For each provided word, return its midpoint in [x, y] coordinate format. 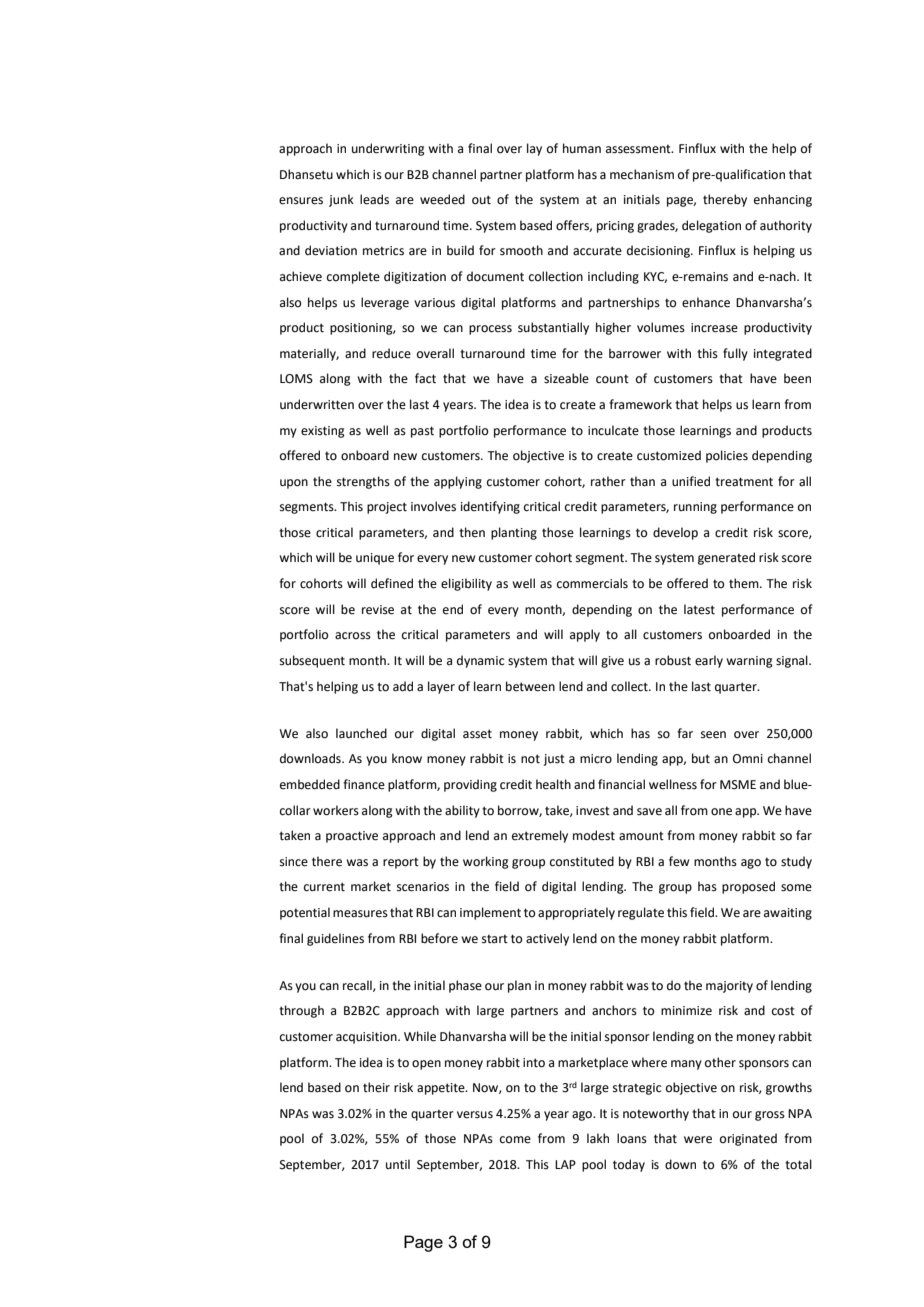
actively [547, 939]
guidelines [335, 939]
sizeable [566, 378]
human [582, 148]
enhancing [783, 200]
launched [361, 733]
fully [735, 354]
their [376, 1087]
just [554, 760]
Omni [748, 759]
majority [729, 987]
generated [726, 558]
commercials [592, 583]
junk [341, 200]
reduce [391, 353]
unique [375, 559]
